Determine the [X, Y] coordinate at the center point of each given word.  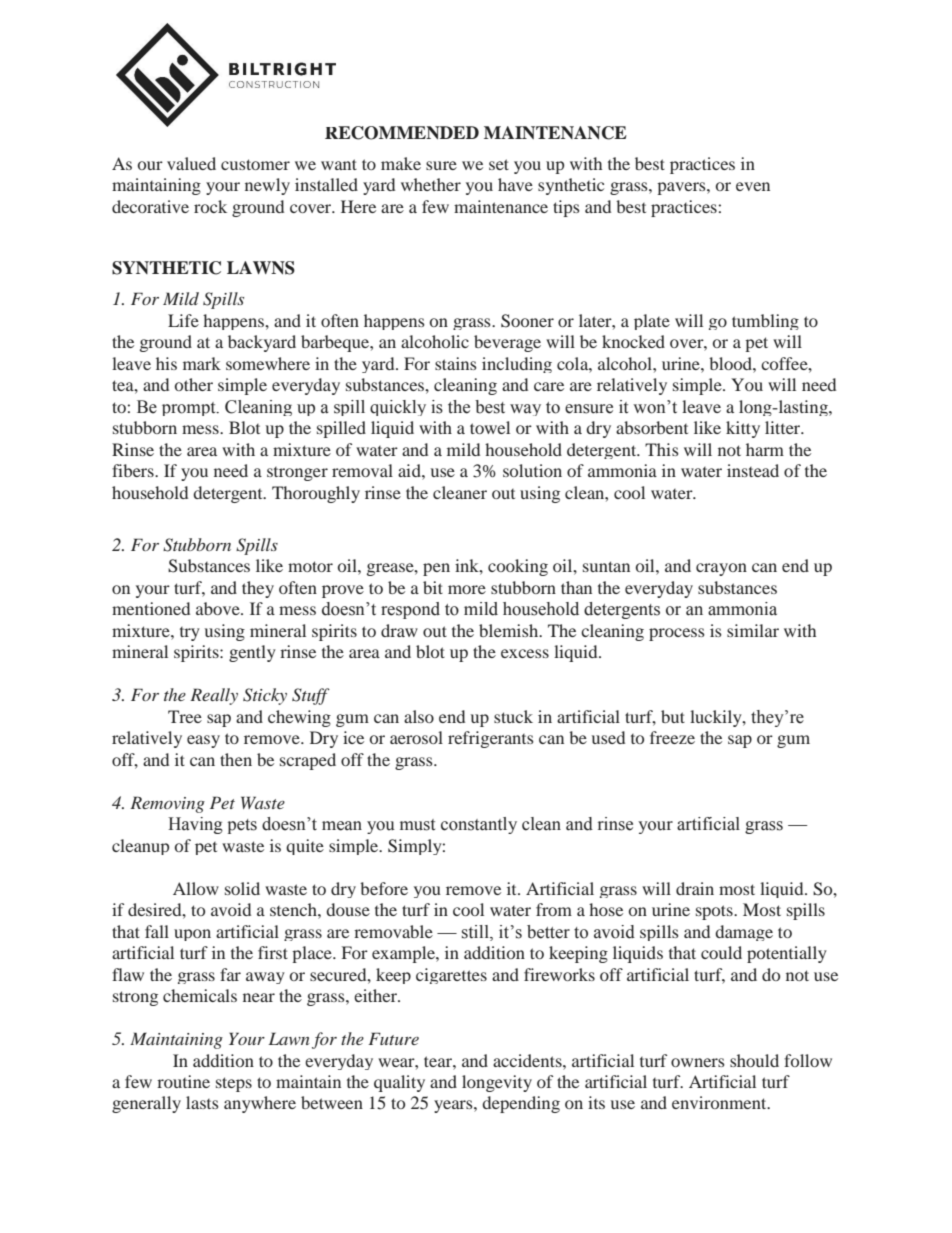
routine [183, 1081]
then [236, 759]
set [499, 164]
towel [490, 427]
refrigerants [491, 739]
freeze [672, 737]
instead [753, 470]
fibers [134, 470]
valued [191, 163]
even [753, 186]
